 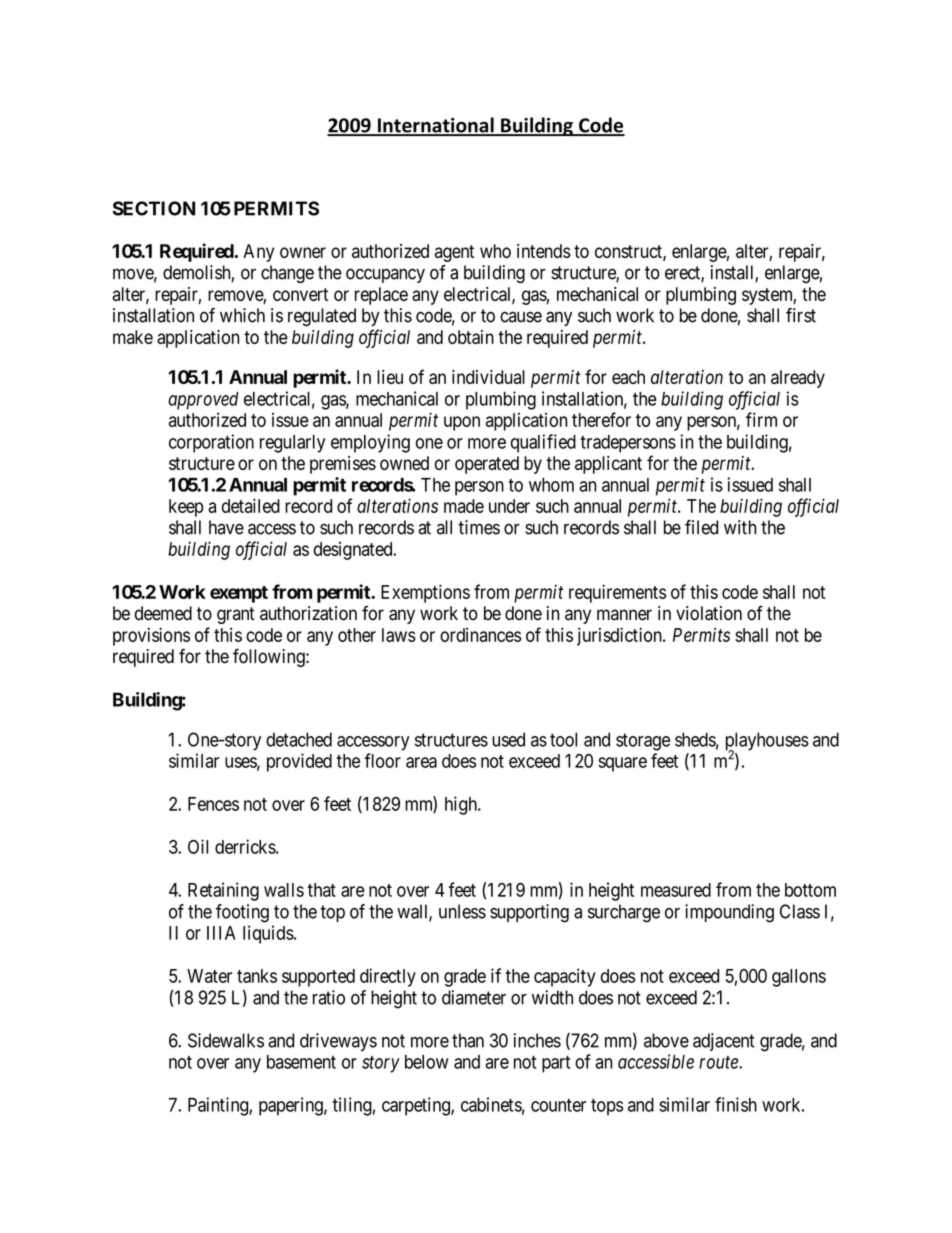 I want to click on route, so click(x=719, y=1062).
